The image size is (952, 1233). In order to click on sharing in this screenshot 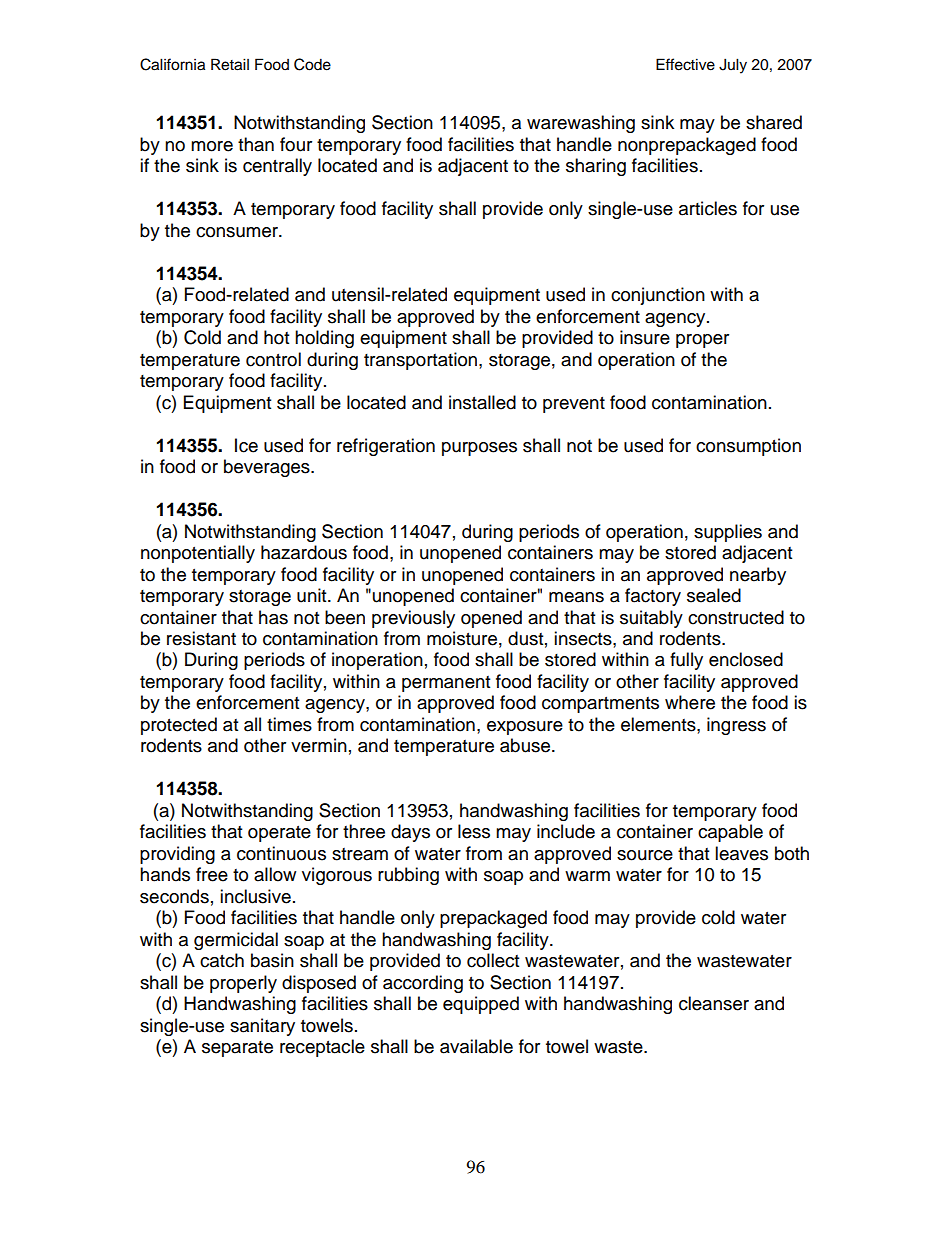, I will do `click(596, 167)`.
